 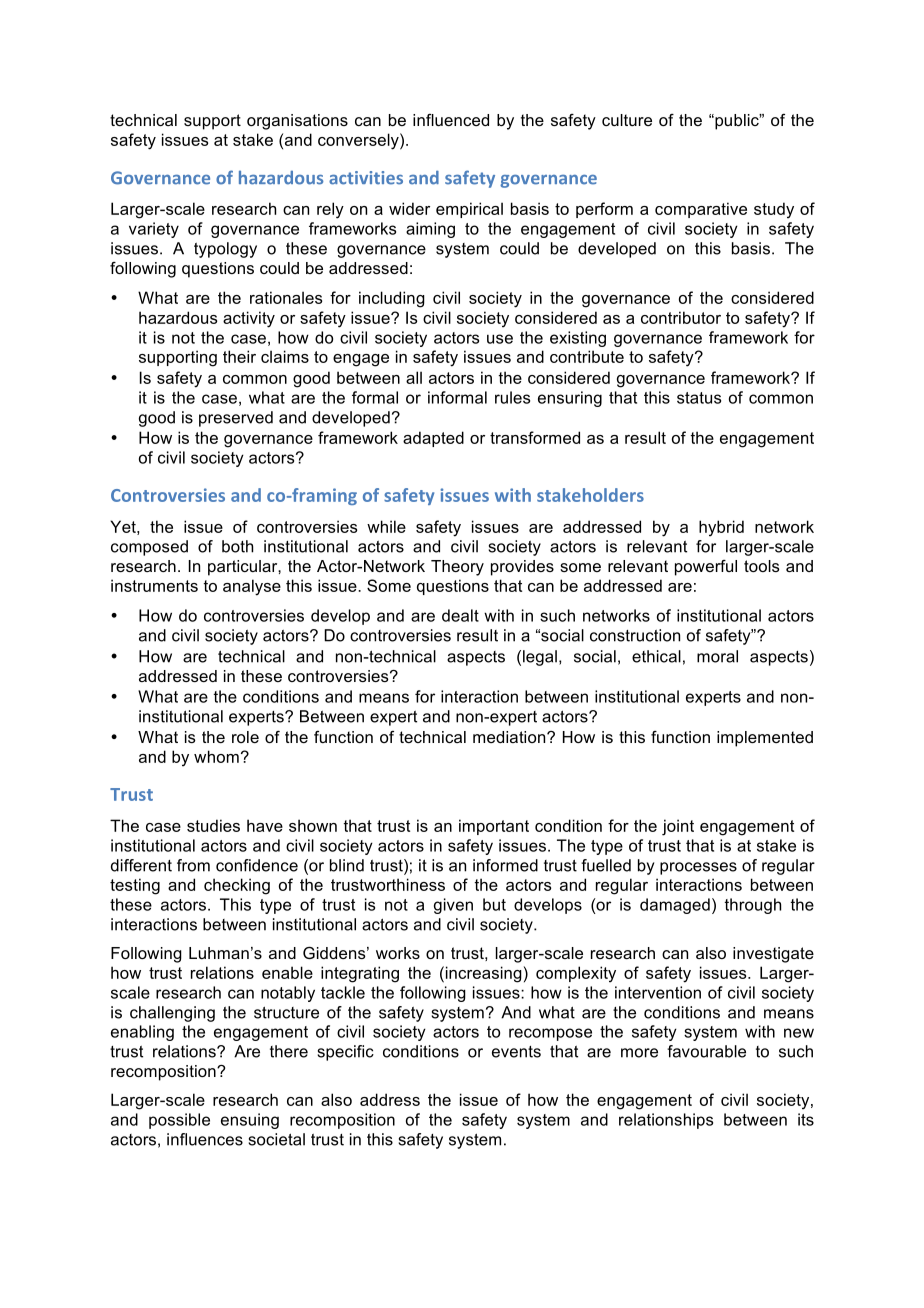 What do you see at coordinates (216, 756) in the document?
I see `whom` at bounding box center [216, 756].
